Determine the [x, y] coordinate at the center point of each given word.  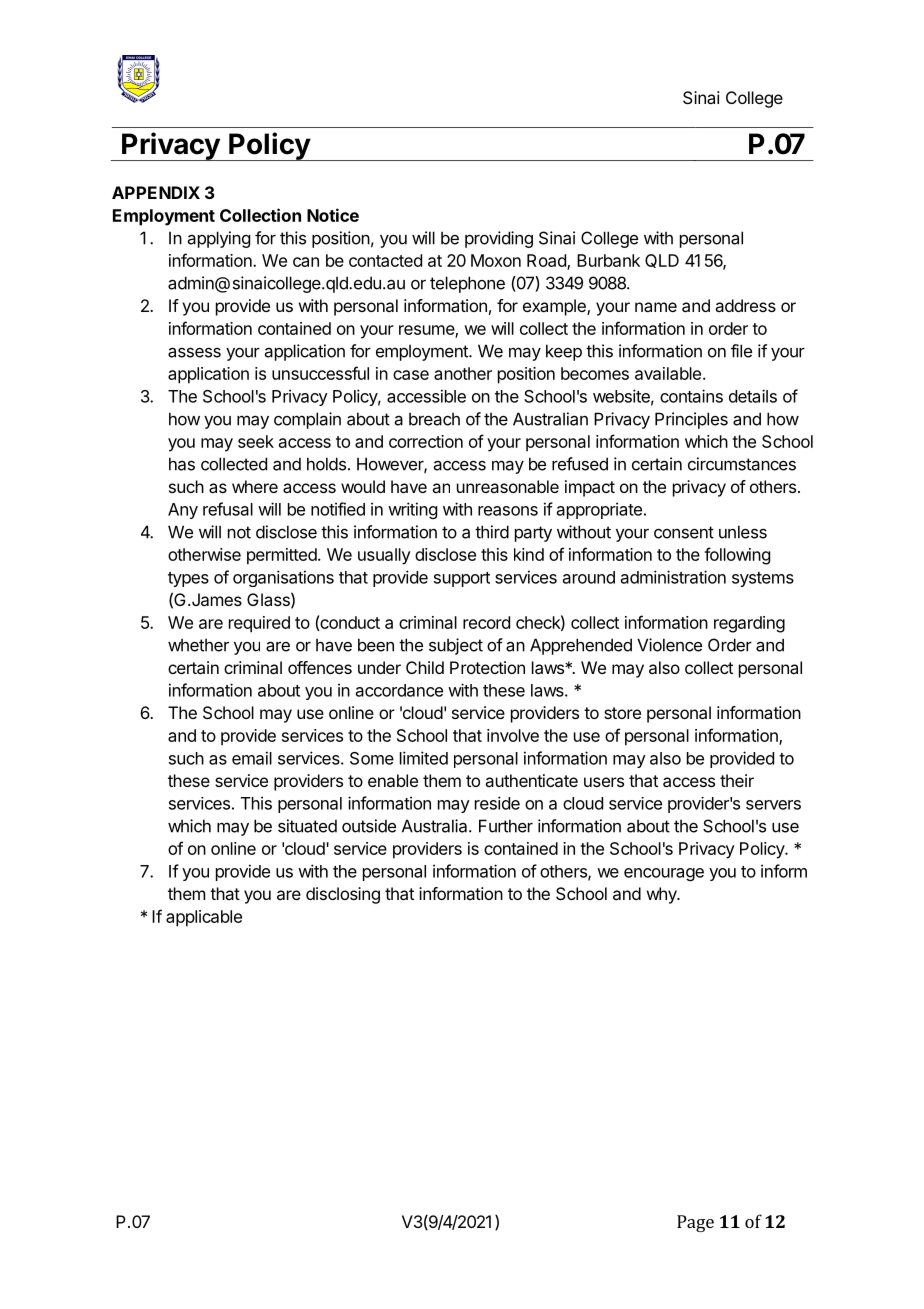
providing [499, 239]
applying [219, 239]
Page [695, 1223]
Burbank [608, 260]
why [663, 895]
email [252, 758]
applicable [204, 918]
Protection [487, 667]
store [622, 713]
